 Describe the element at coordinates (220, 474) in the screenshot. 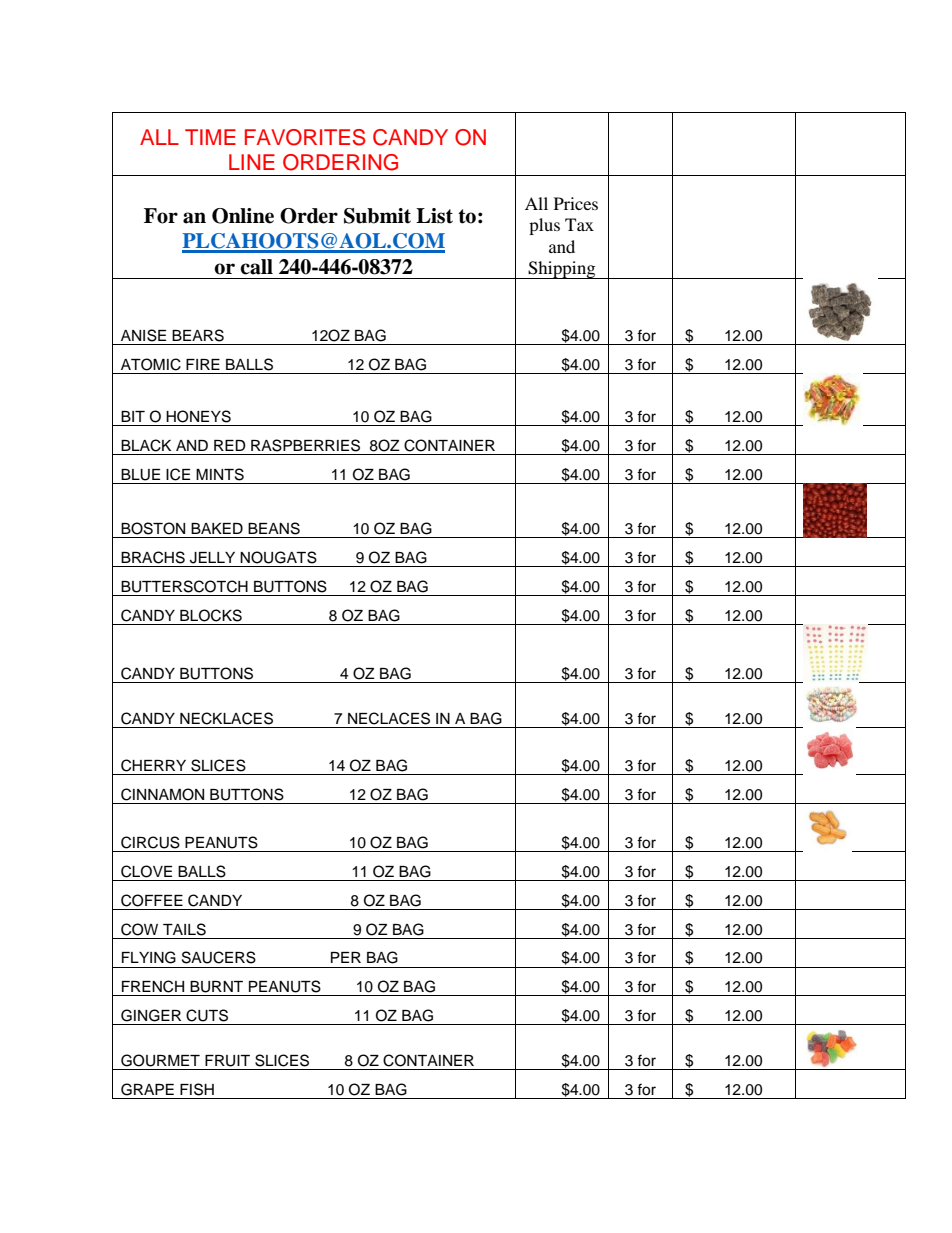

I see `MINTS` at that location.
